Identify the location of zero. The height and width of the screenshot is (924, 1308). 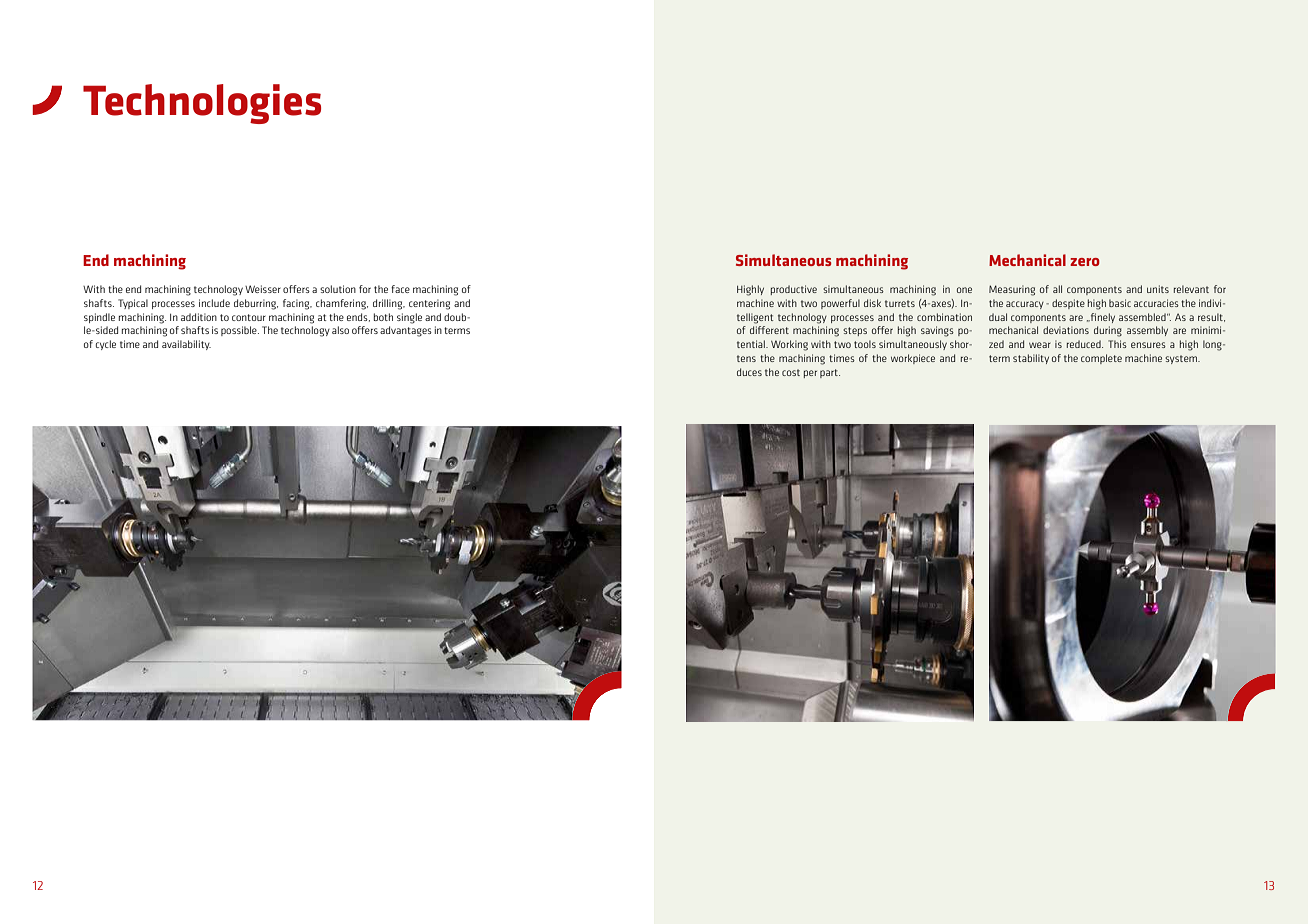
(1085, 262).
